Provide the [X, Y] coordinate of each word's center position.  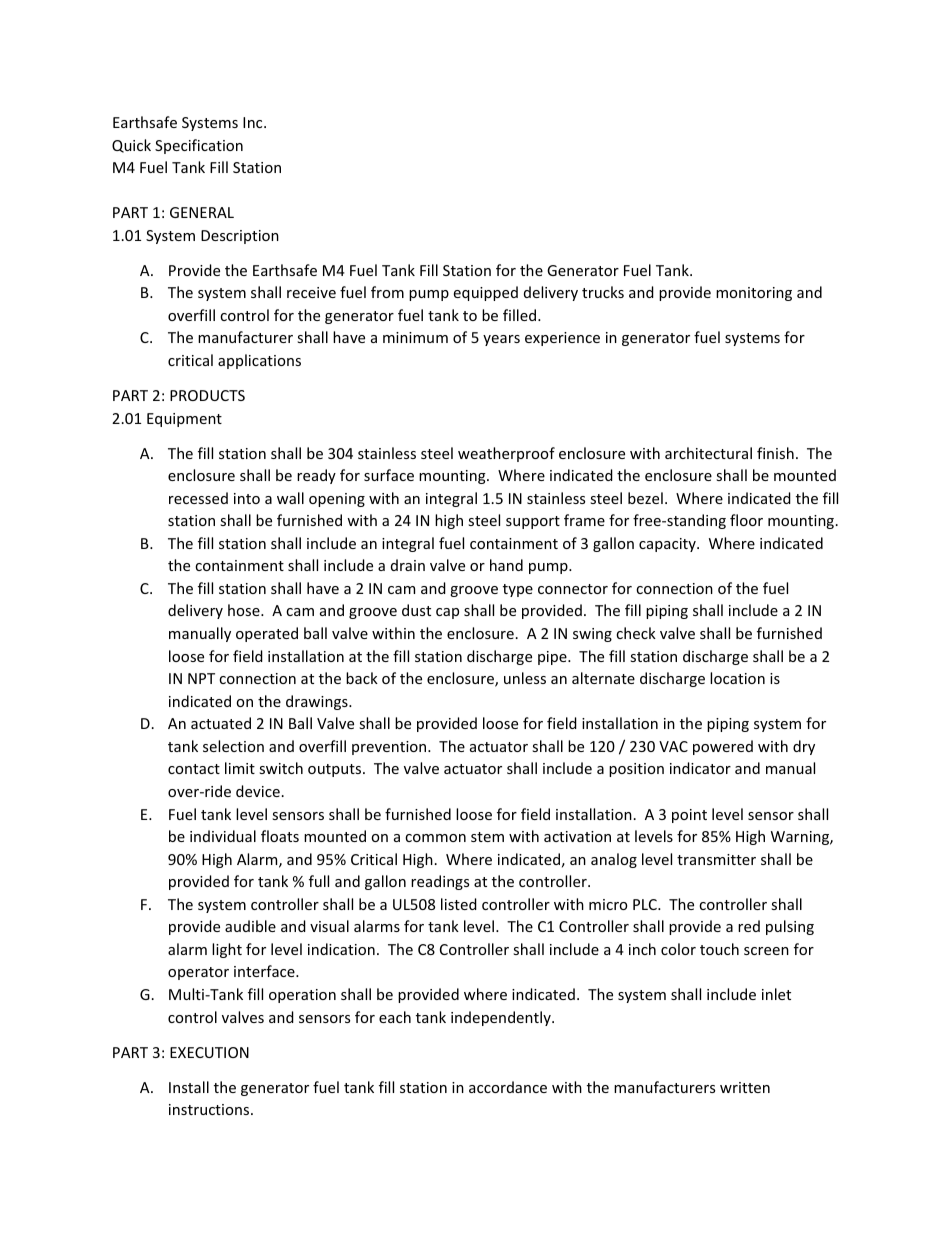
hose [245, 610]
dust [416, 610]
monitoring [754, 294]
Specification [199, 146]
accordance [508, 1087]
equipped [486, 293]
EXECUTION [209, 1052]
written [745, 1087]
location [737, 678]
